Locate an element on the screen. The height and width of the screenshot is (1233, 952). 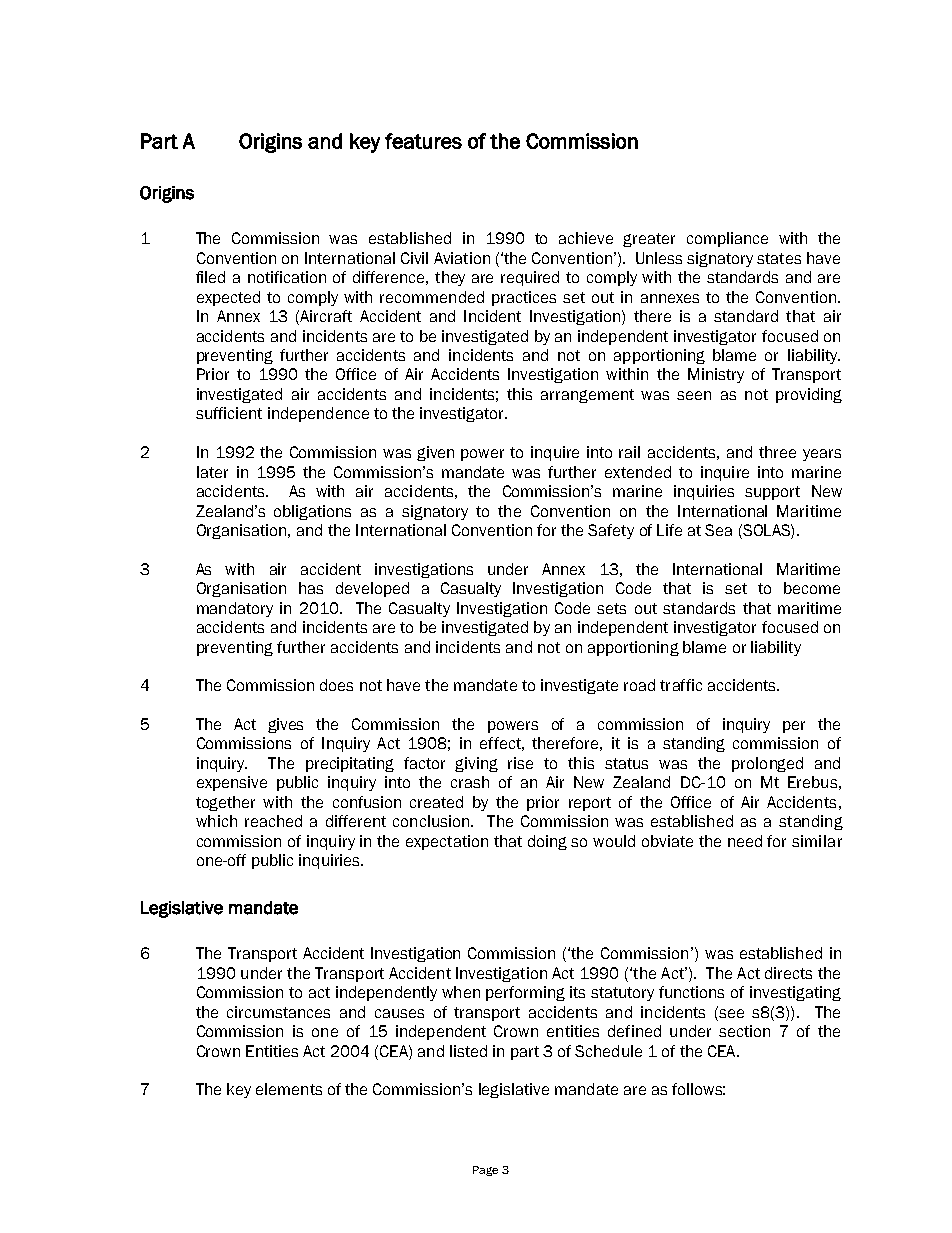
reached is located at coordinates (273, 821).
